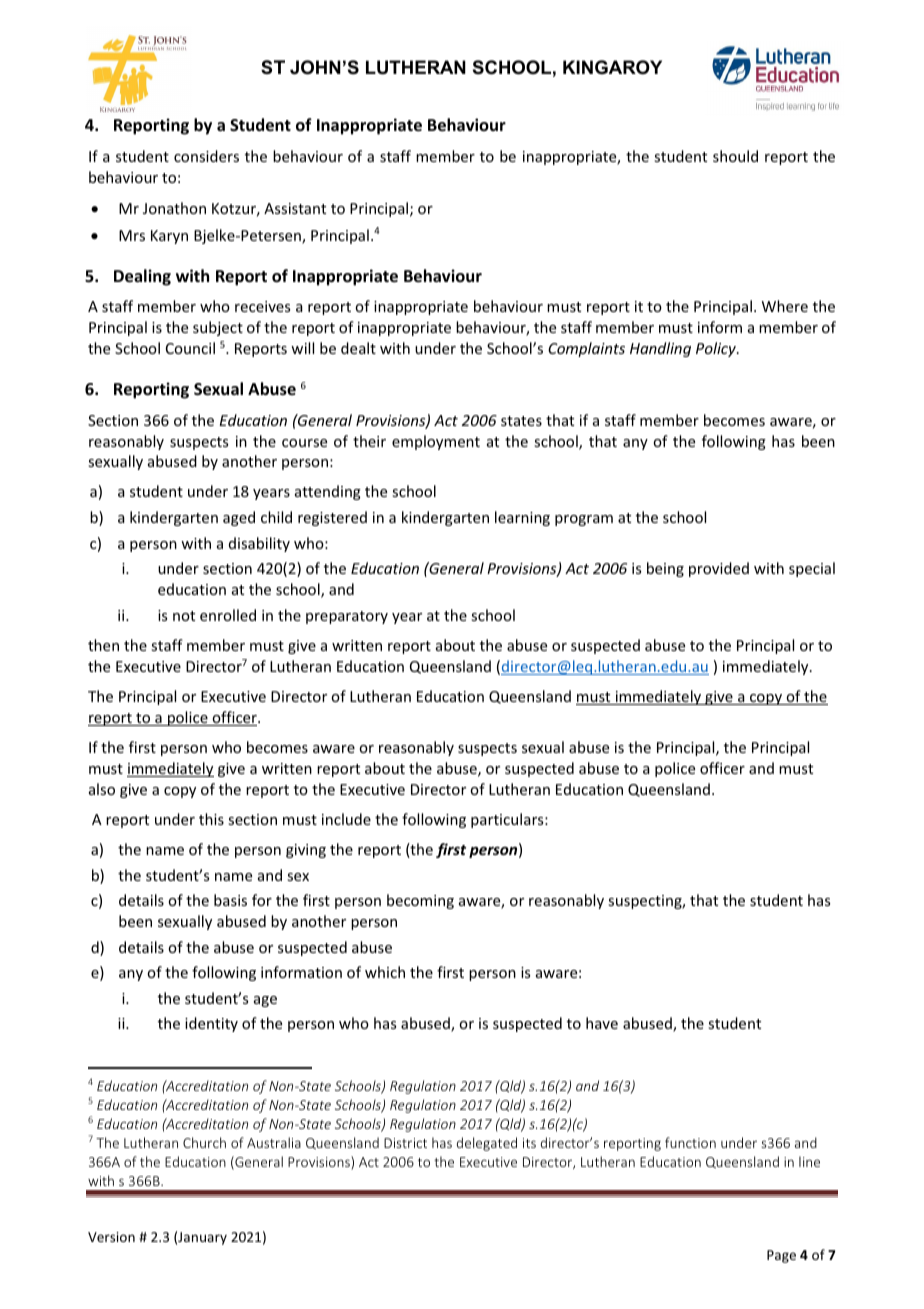 The width and height of the page is (924, 1309). Describe the element at coordinates (735, 156) in the page. I see `should` at that location.
